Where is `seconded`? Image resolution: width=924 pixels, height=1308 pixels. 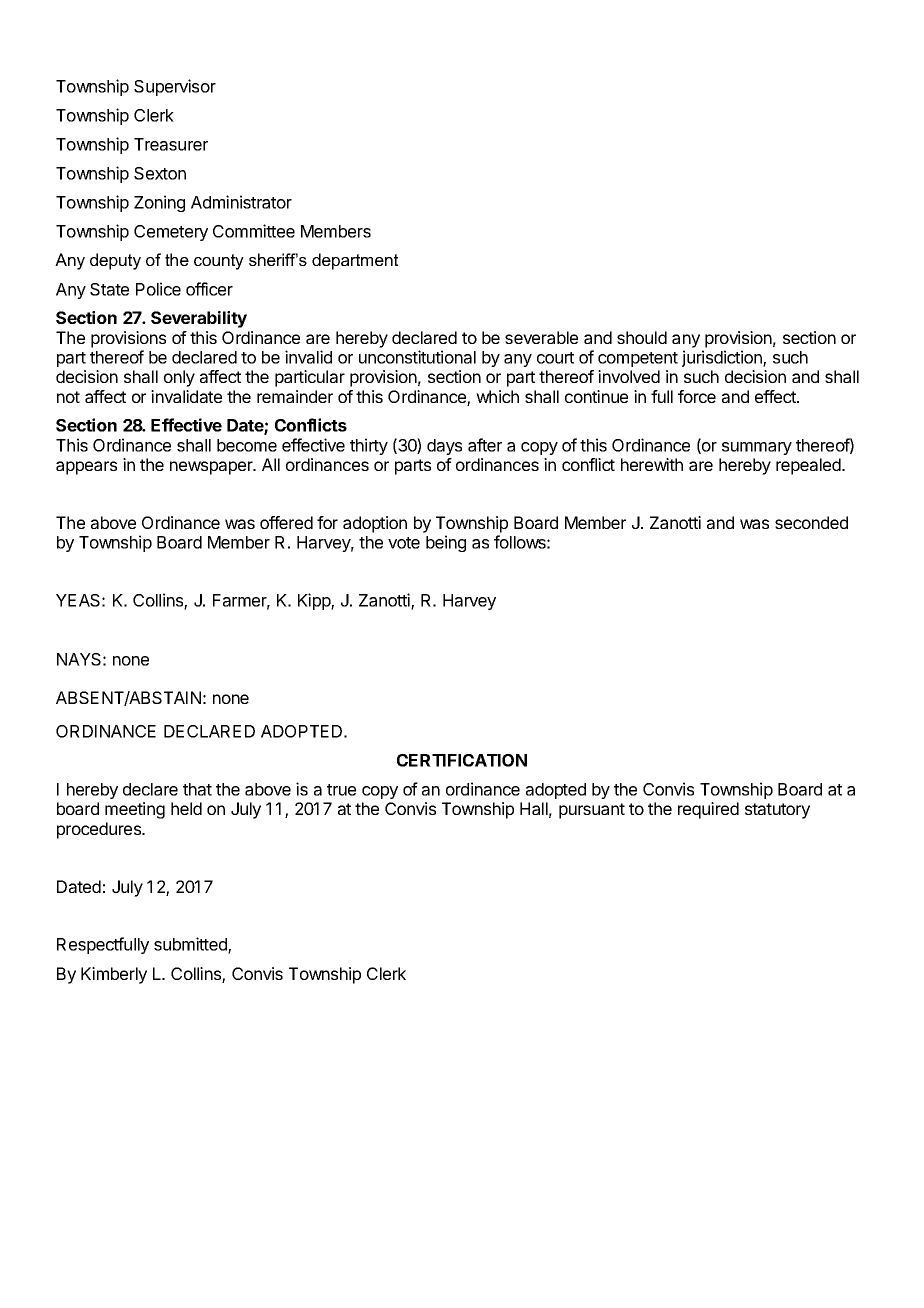 seconded is located at coordinates (811, 522).
